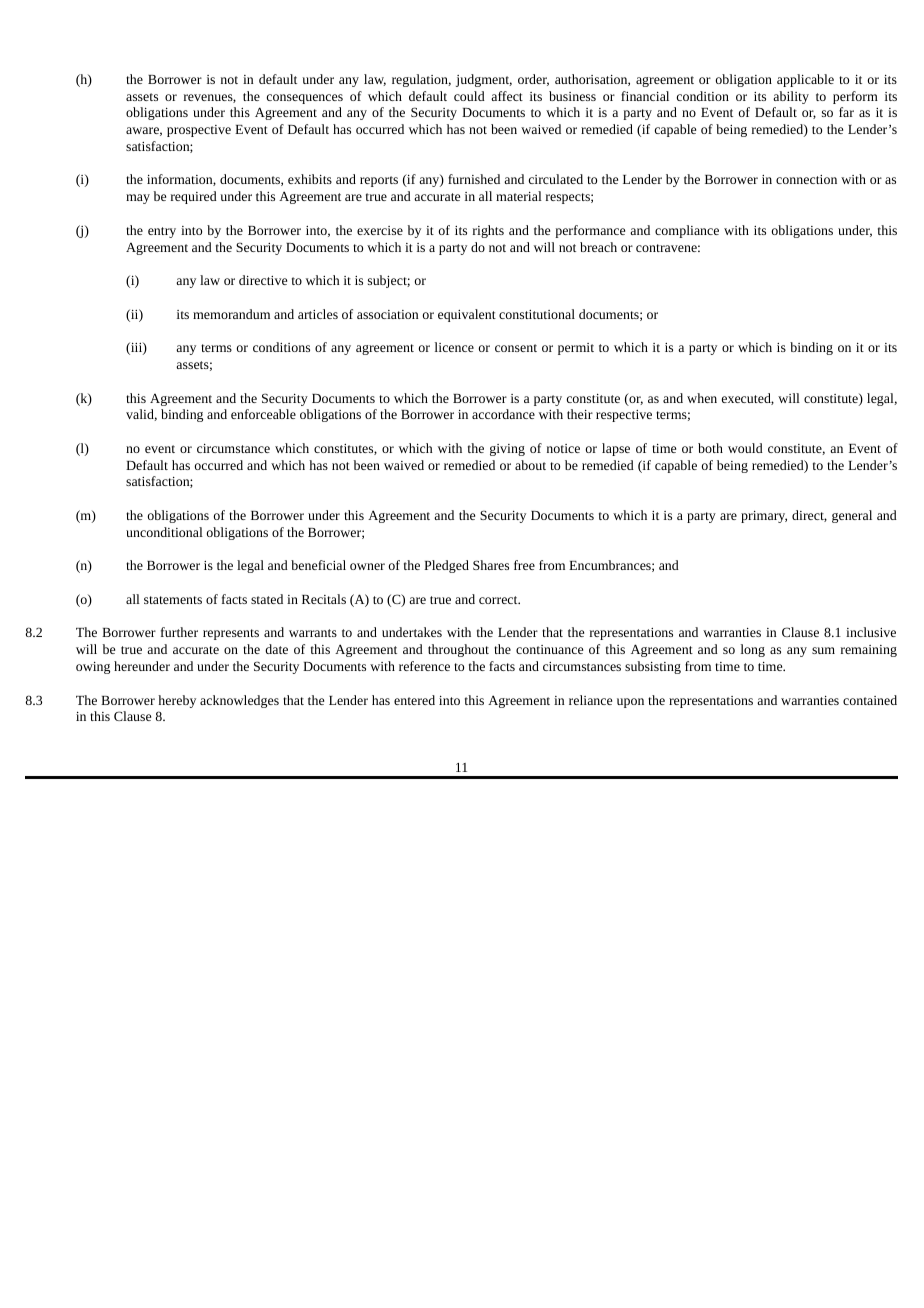 Image resolution: width=924 pixels, height=1308 pixels. I want to click on could, so click(469, 96).
